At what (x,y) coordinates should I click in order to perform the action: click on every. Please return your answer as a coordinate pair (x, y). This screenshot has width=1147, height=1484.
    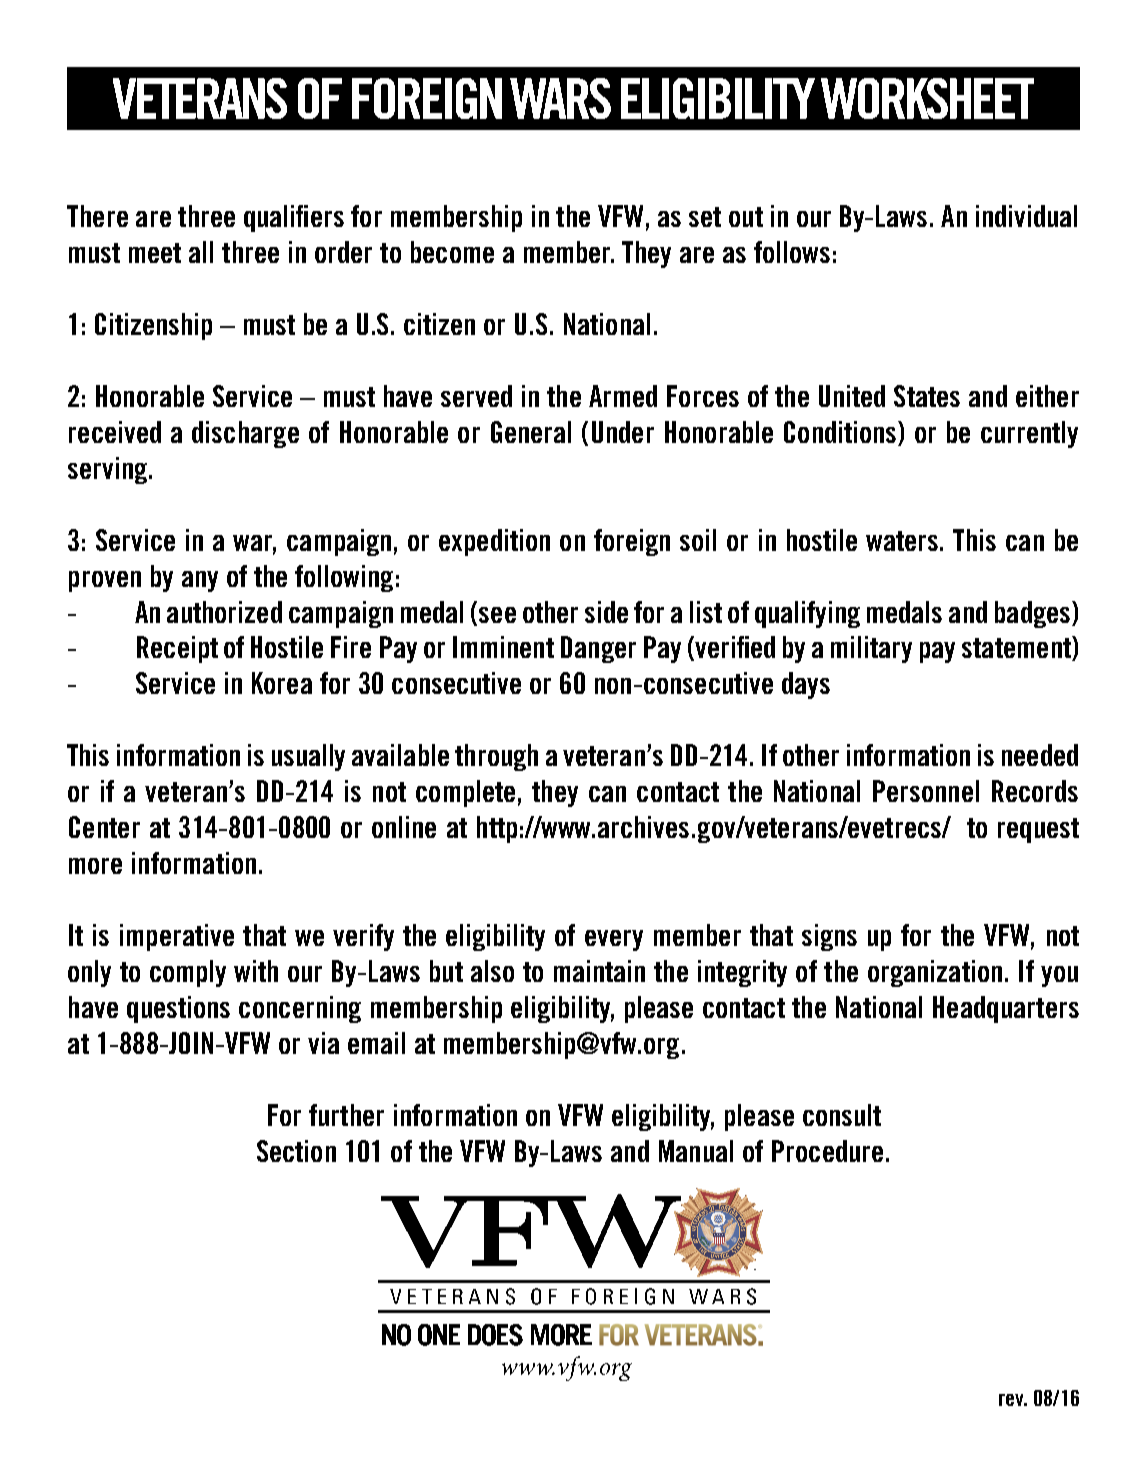
    Looking at the image, I should click on (614, 940).
